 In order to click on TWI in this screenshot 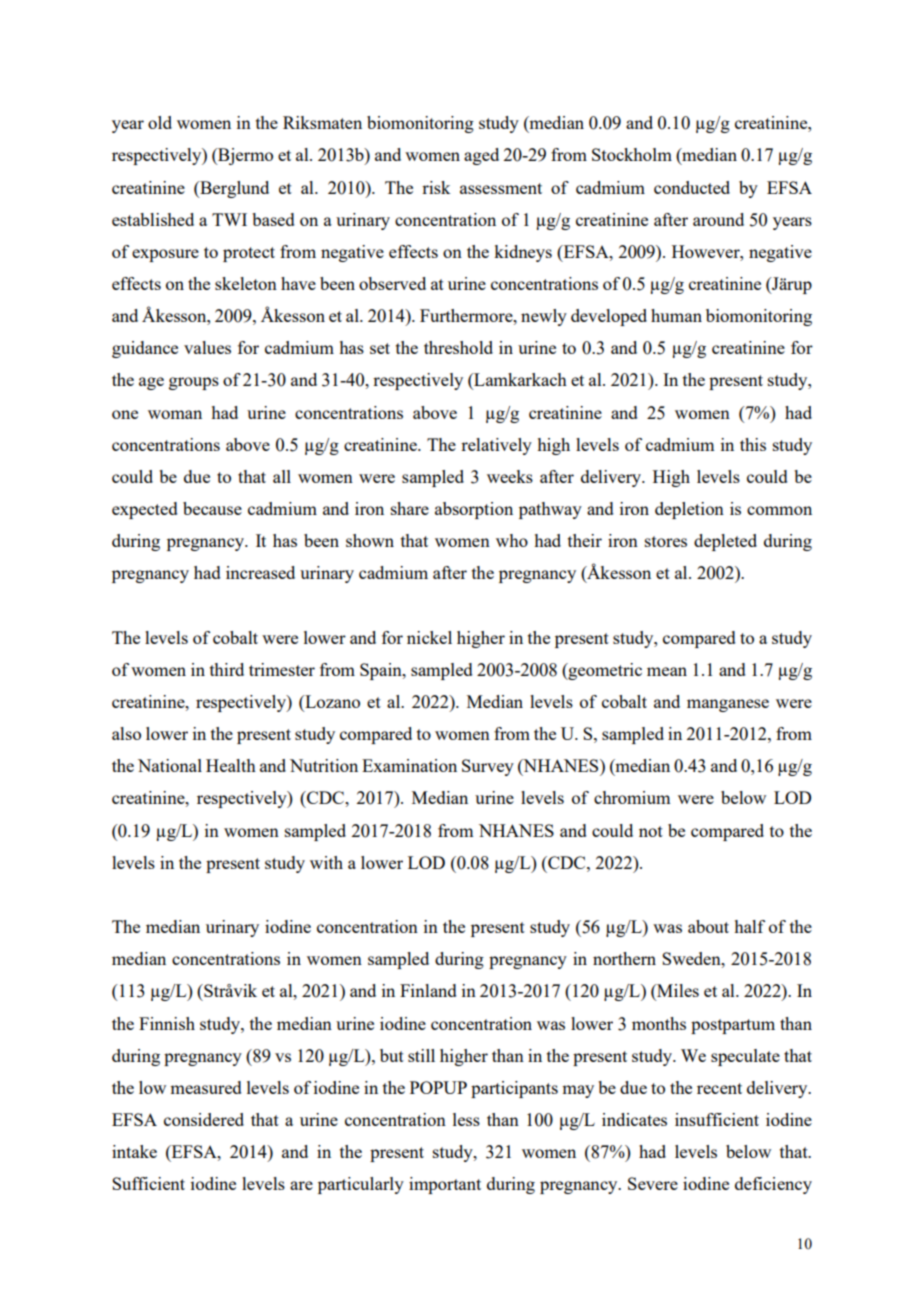, I will do `click(229, 219)`.
